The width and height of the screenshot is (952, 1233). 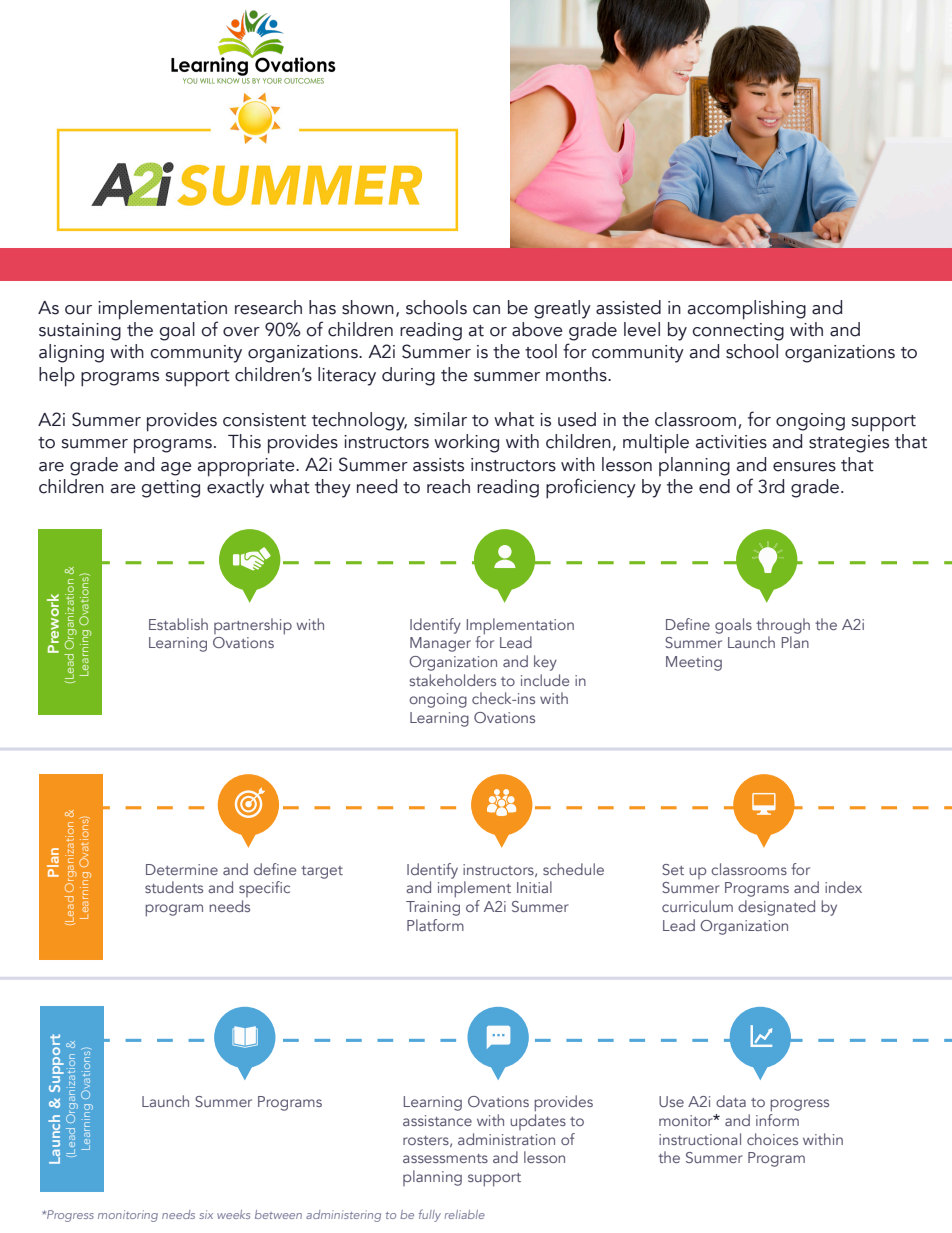 I want to click on choices, so click(x=772, y=1139).
